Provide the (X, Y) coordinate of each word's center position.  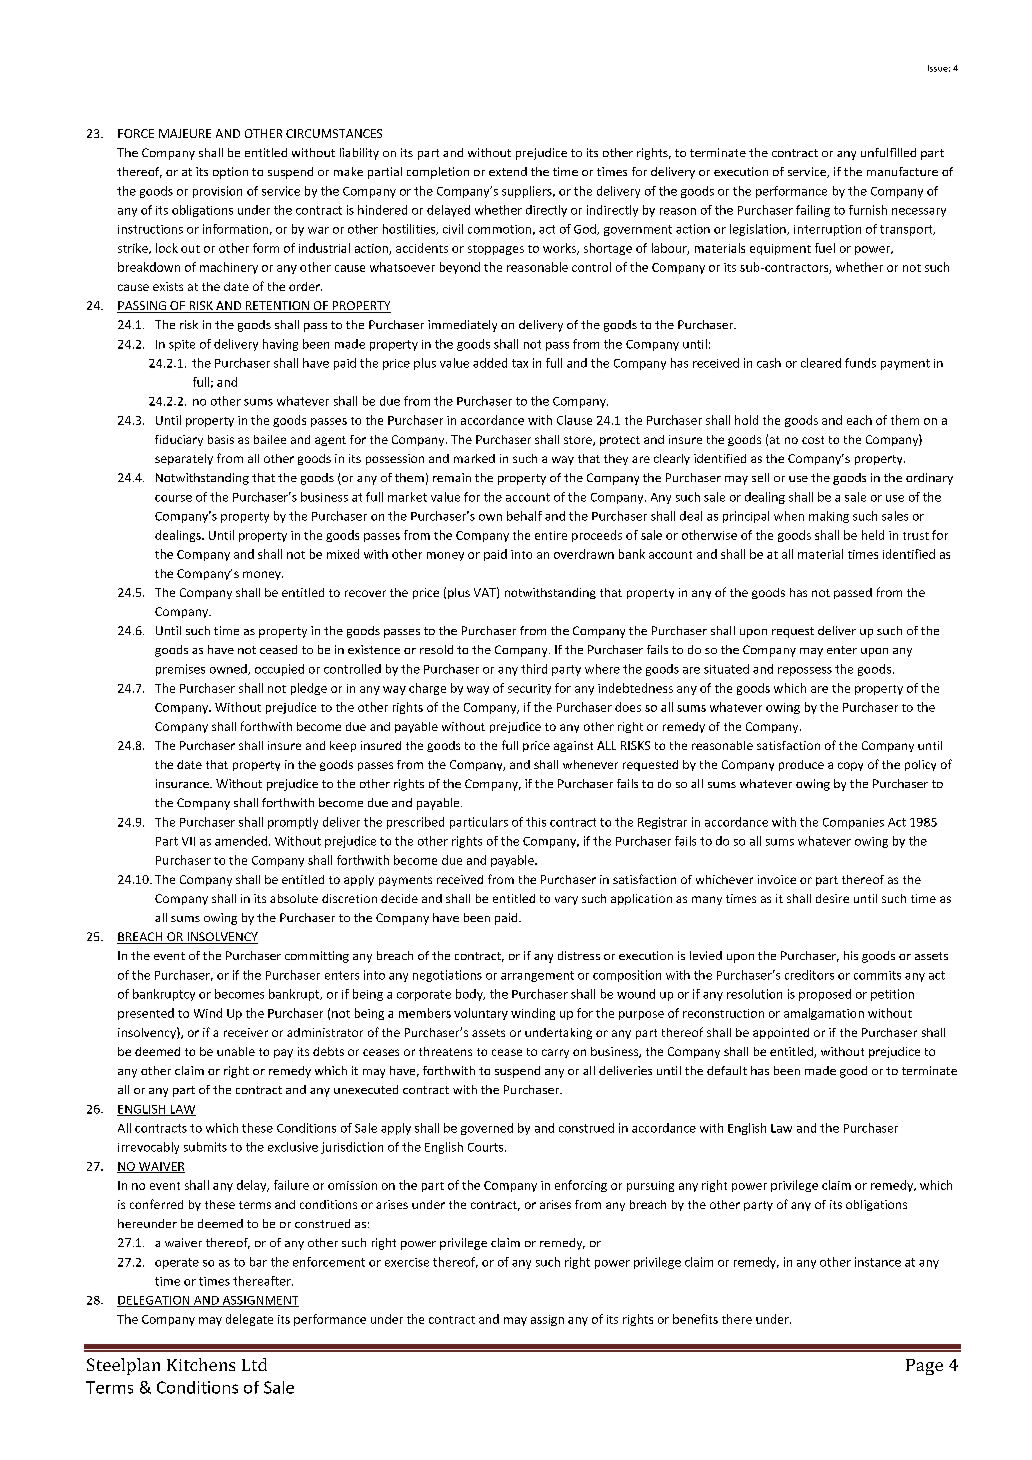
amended (241, 841)
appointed (781, 1033)
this (536, 822)
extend (508, 171)
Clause (574, 420)
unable (236, 1051)
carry (555, 1053)
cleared (821, 363)
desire (832, 898)
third (534, 669)
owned (229, 669)
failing (813, 211)
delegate (249, 1320)
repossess (805, 671)
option (230, 173)
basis (221, 439)
